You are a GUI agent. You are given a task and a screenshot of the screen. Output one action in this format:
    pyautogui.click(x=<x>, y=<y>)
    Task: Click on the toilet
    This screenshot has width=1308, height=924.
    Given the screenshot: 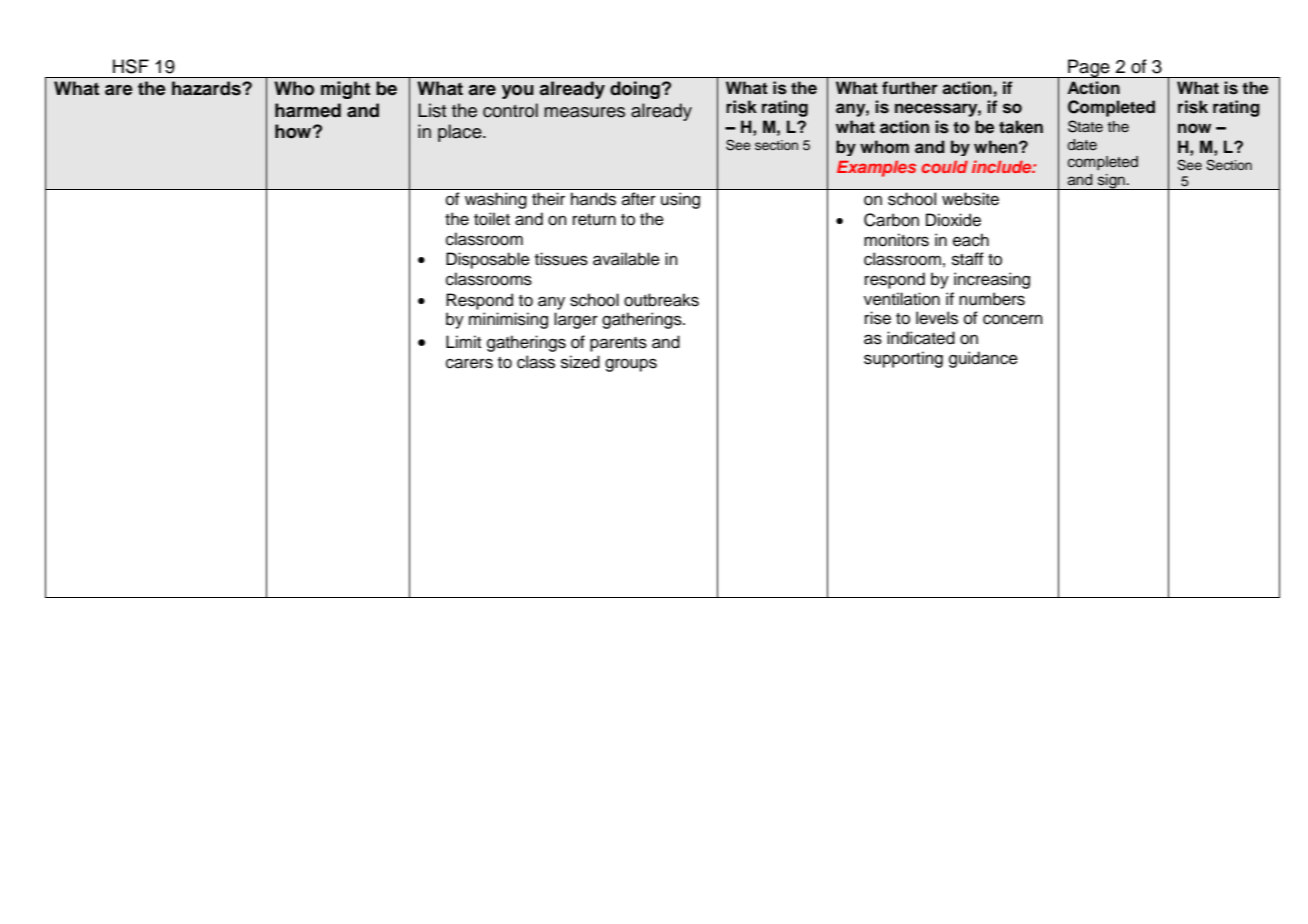 What is the action you would take?
    pyautogui.click(x=492, y=219)
